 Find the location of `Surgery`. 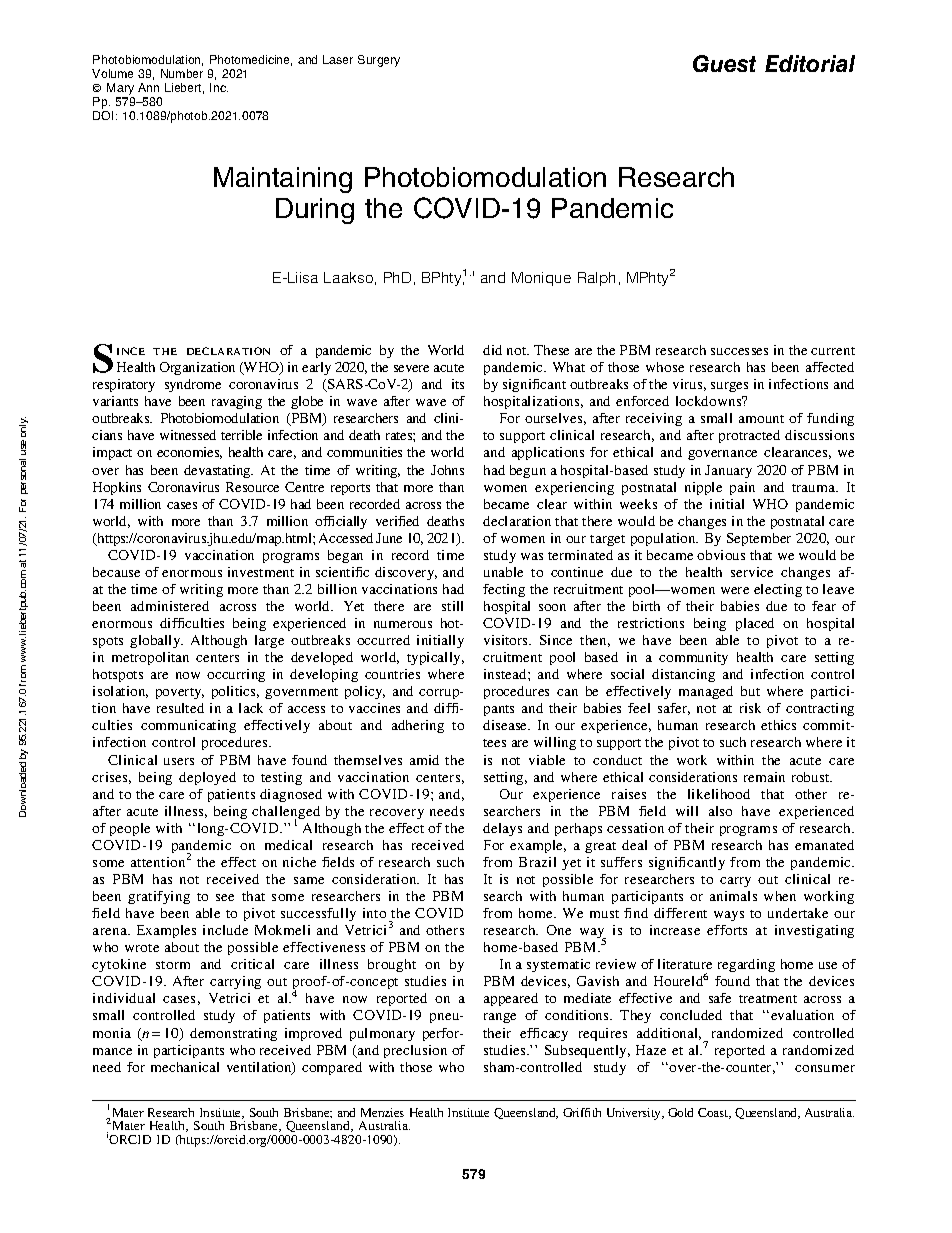

Surgery is located at coordinates (379, 61).
